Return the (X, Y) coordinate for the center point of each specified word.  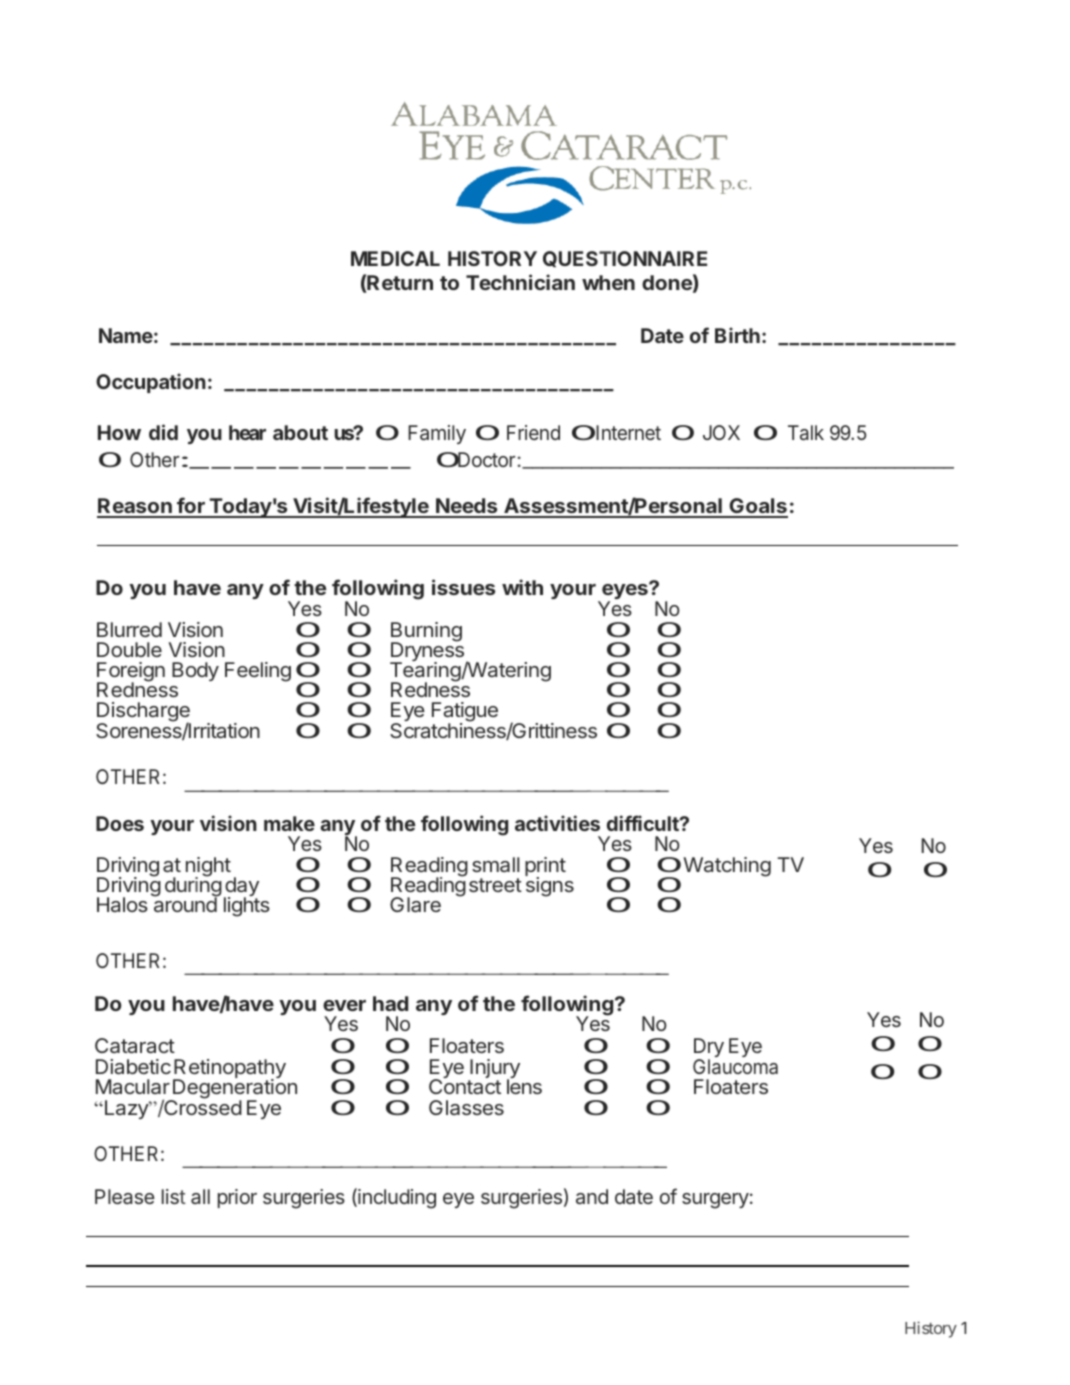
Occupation (151, 383)
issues (463, 587)
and (592, 1196)
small (496, 864)
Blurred (129, 629)
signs (549, 886)
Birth (737, 335)
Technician (520, 282)
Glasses (466, 1107)
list (174, 1196)
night (208, 868)
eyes (625, 592)
